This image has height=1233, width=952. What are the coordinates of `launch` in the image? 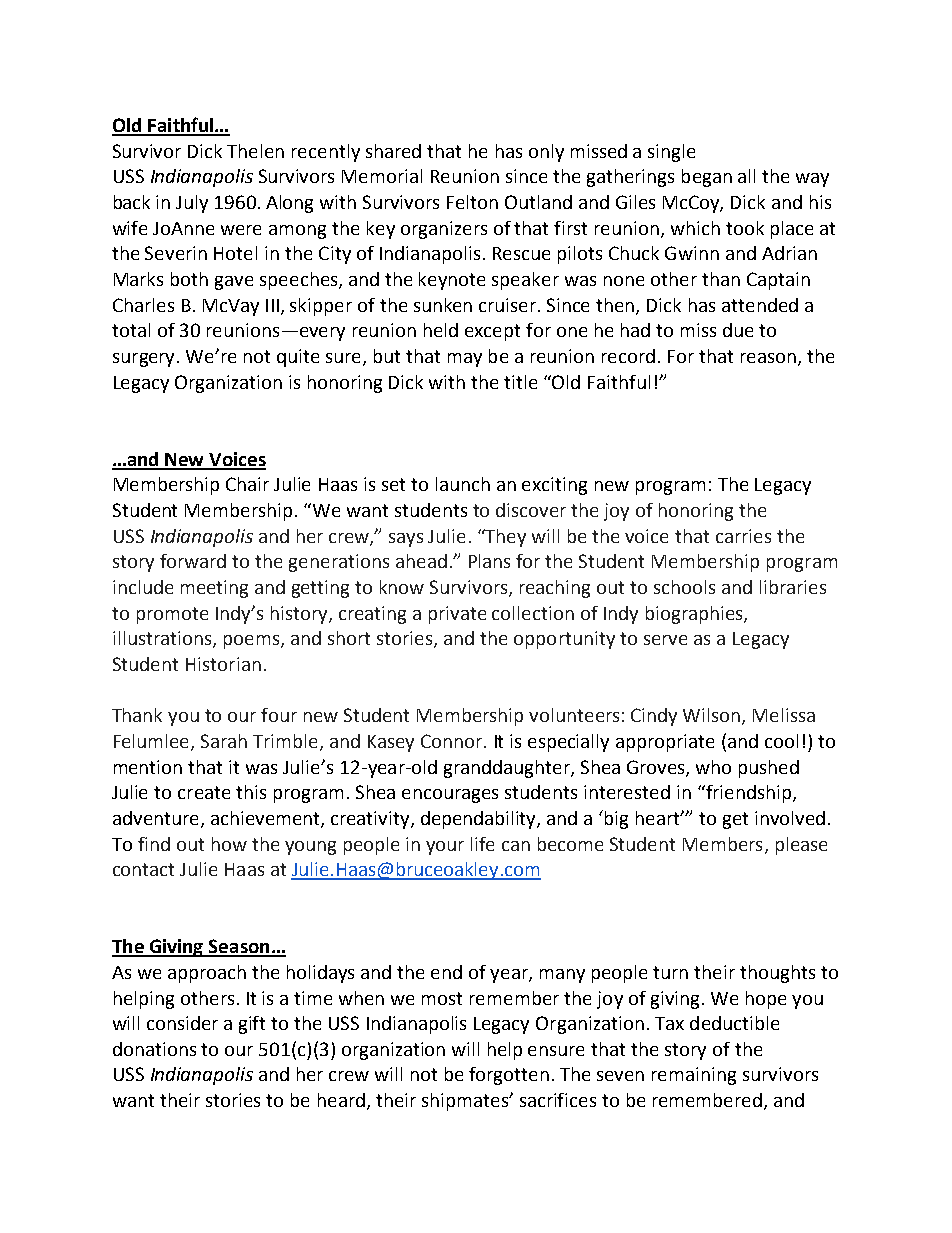 It's located at (463, 484).
